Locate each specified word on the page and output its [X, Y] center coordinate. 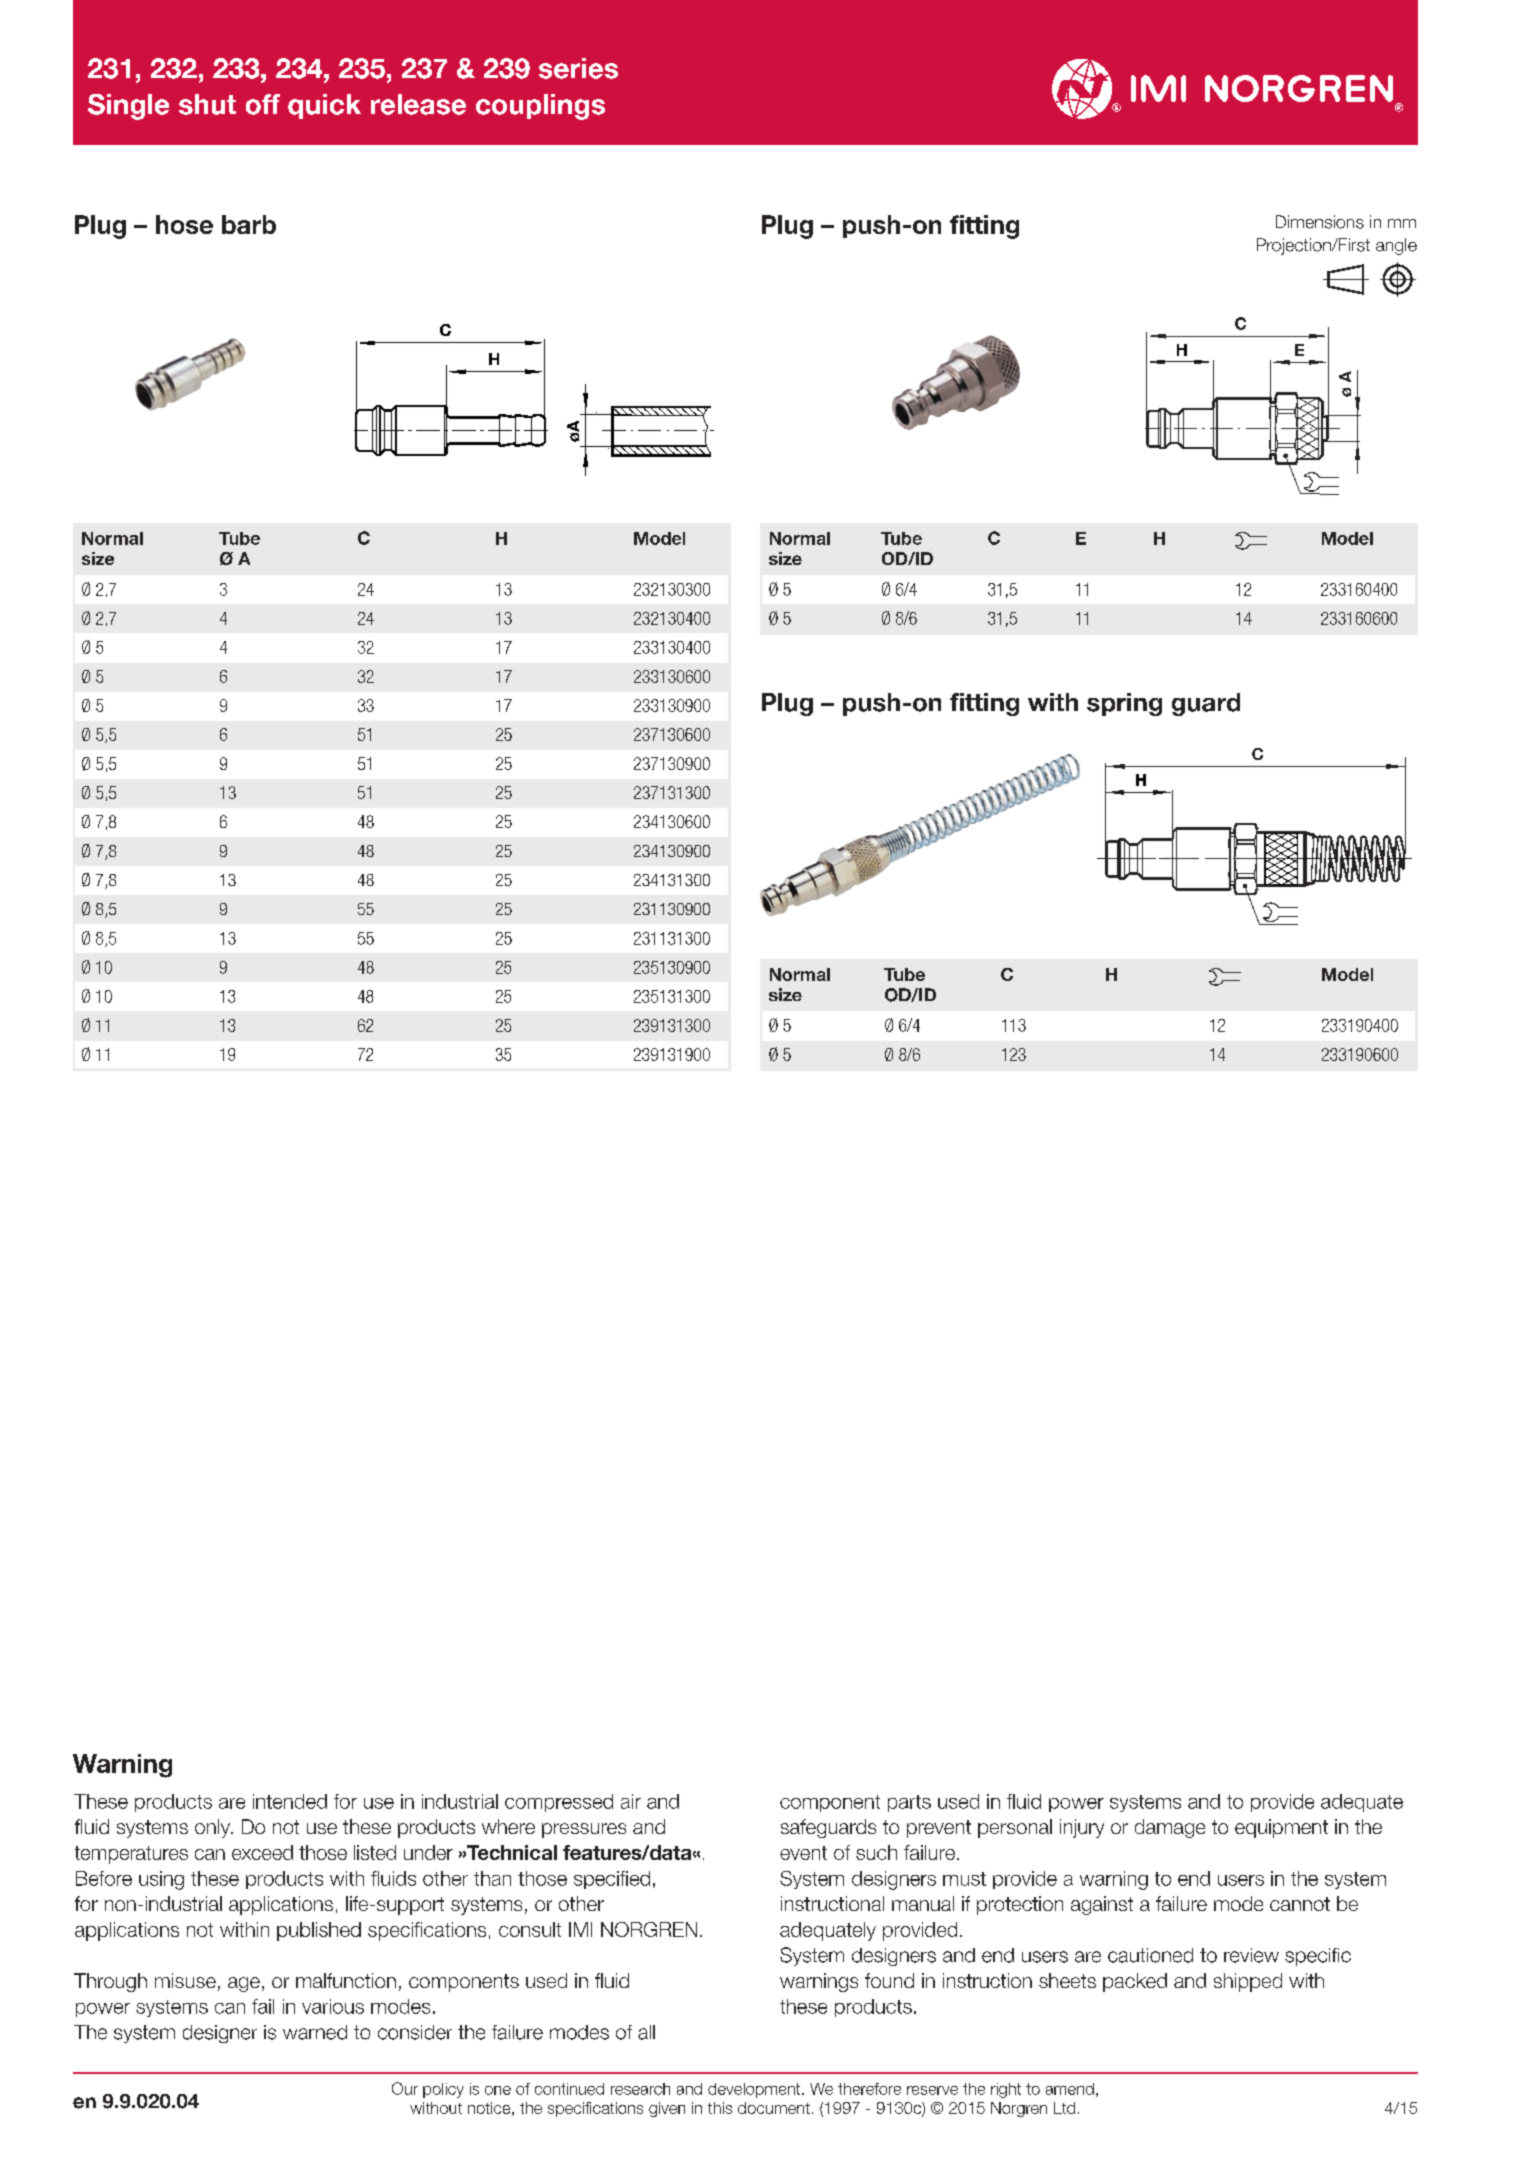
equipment [1281, 1828]
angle [1396, 246]
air [631, 1801]
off [263, 104]
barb [249, 224]
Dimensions [1320, 222]
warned [315, 2032]
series [578, 68]
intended [290, 1801]
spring [1124, 704]
